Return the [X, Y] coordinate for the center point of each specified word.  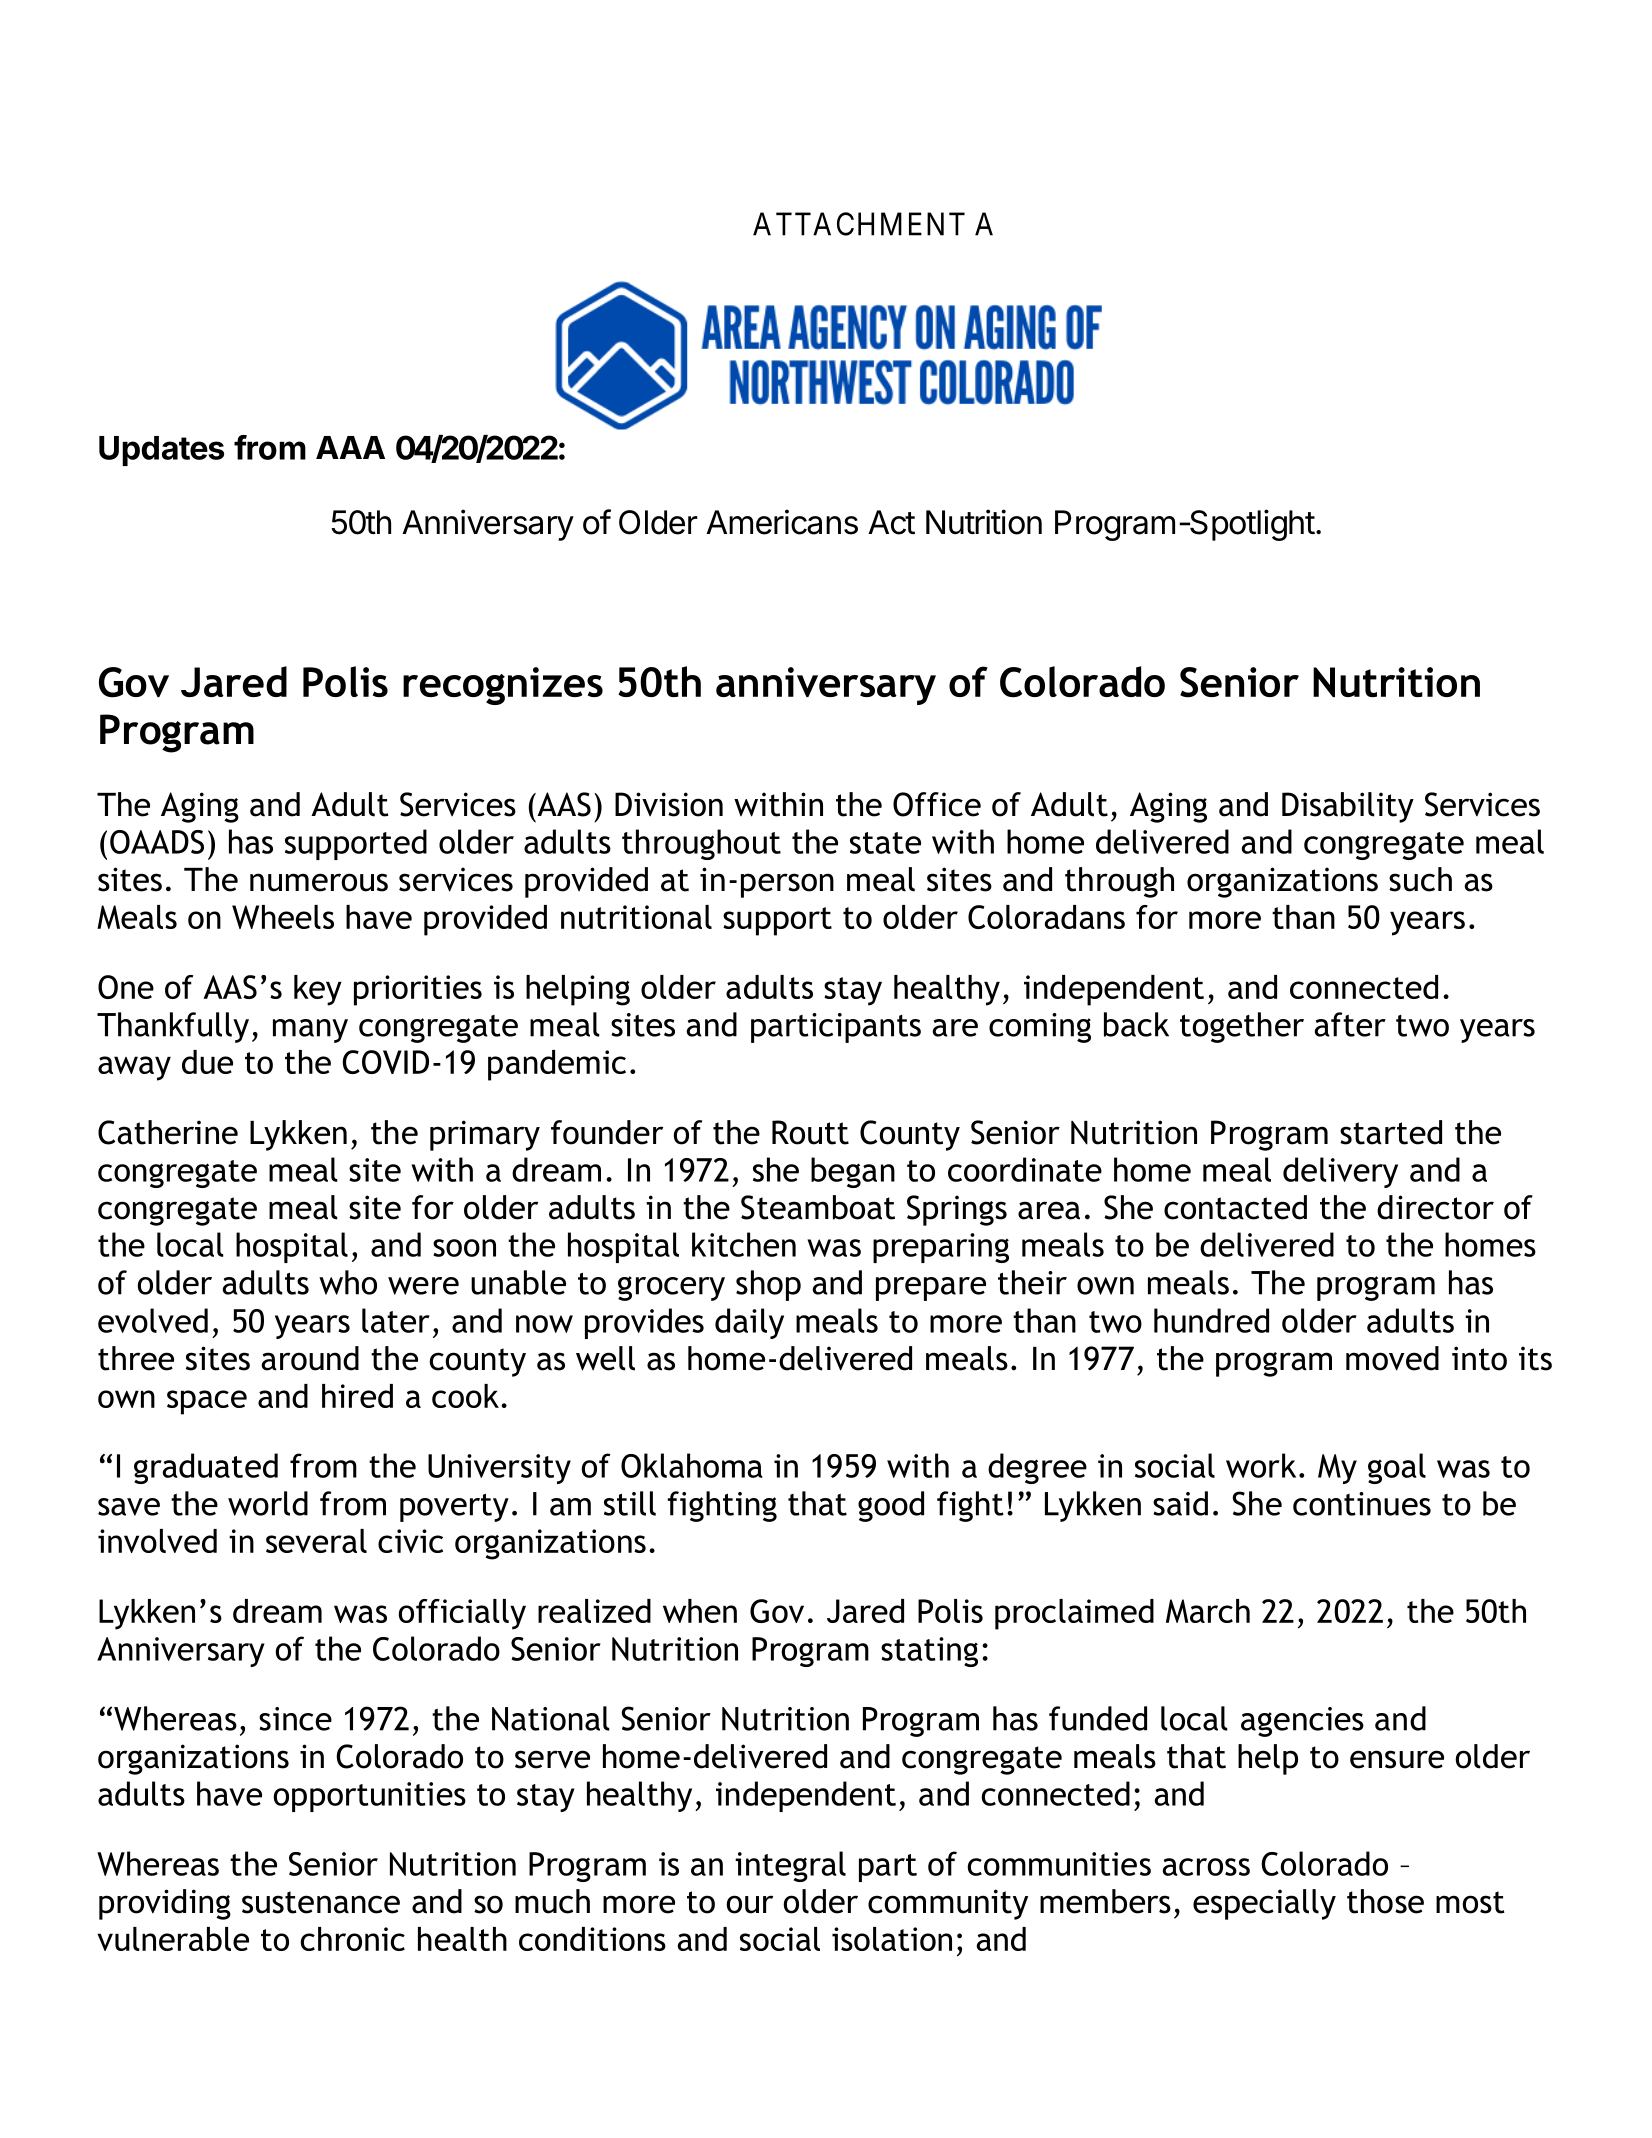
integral [790, 1866]
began [853, 1172]
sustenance [321, 1902]
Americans [782, 522]
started [1391, 1132]
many [310, 1031]
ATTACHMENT [859, 224]
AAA [350, 447]
